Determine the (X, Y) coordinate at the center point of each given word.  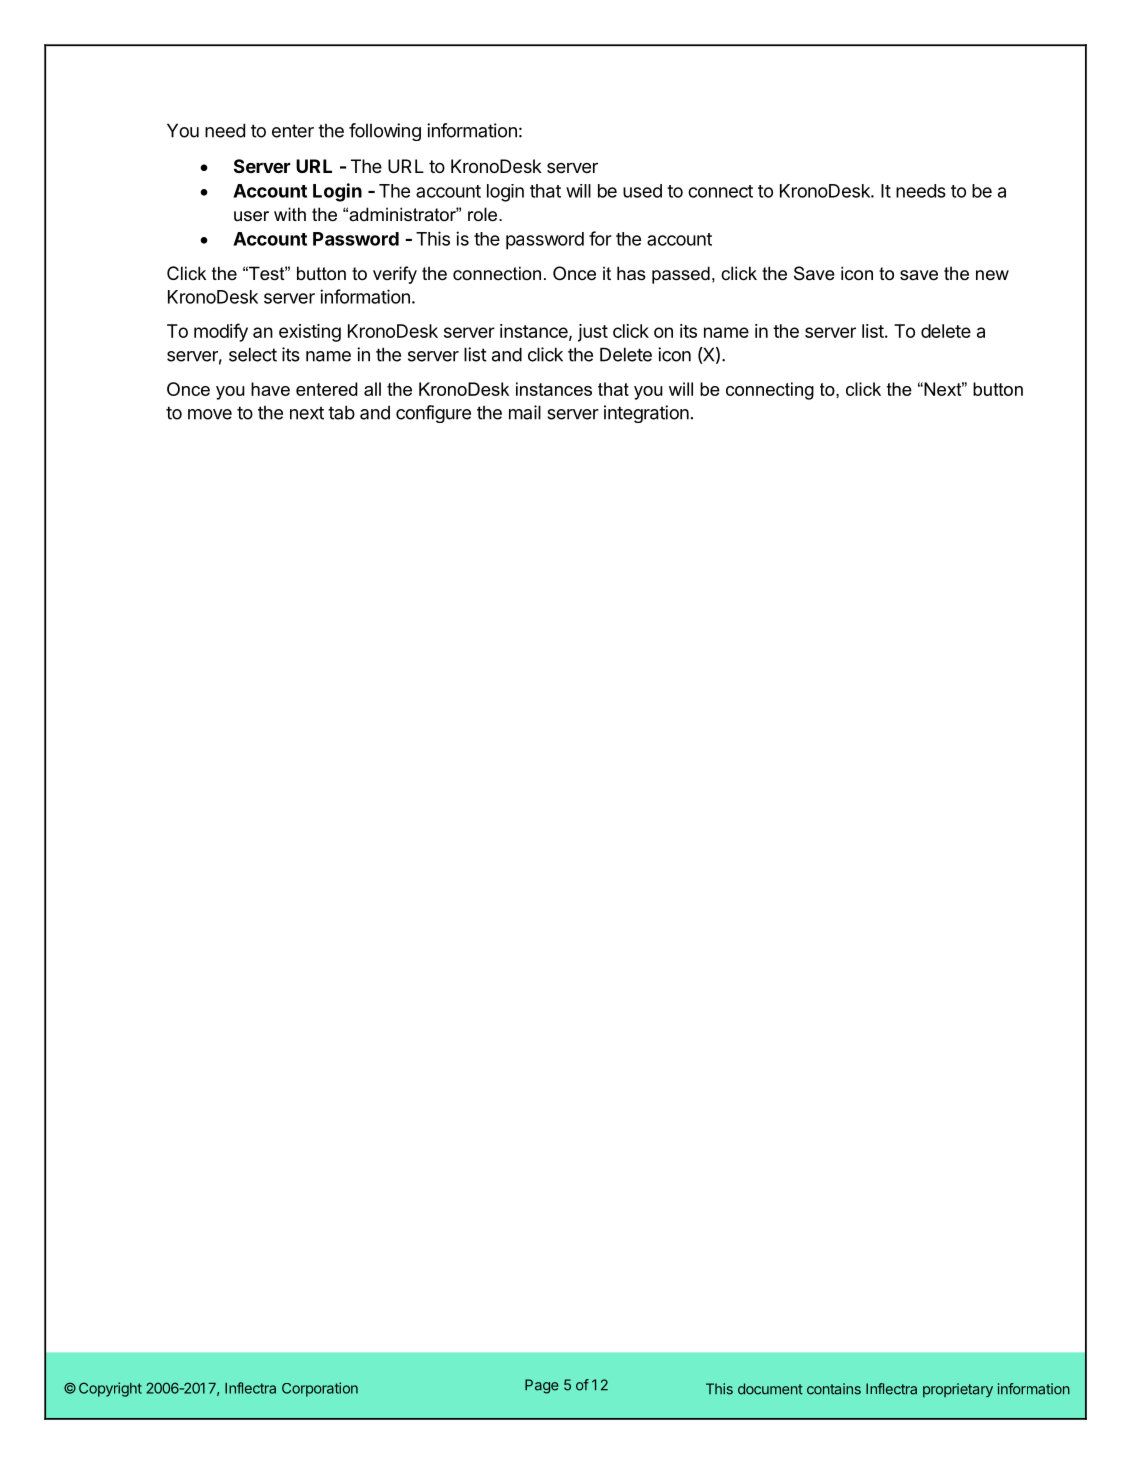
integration (646, 414)
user (251, 216)
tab (341, 412)
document (770, 1389)
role (484, 214)
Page (542, 1386)
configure (433, 414)
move (210, 414)
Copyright (110, 1389)
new (992, 275)
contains (834, 1389)
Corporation (320, 1389)
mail (525, 412)
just (593, 333)
